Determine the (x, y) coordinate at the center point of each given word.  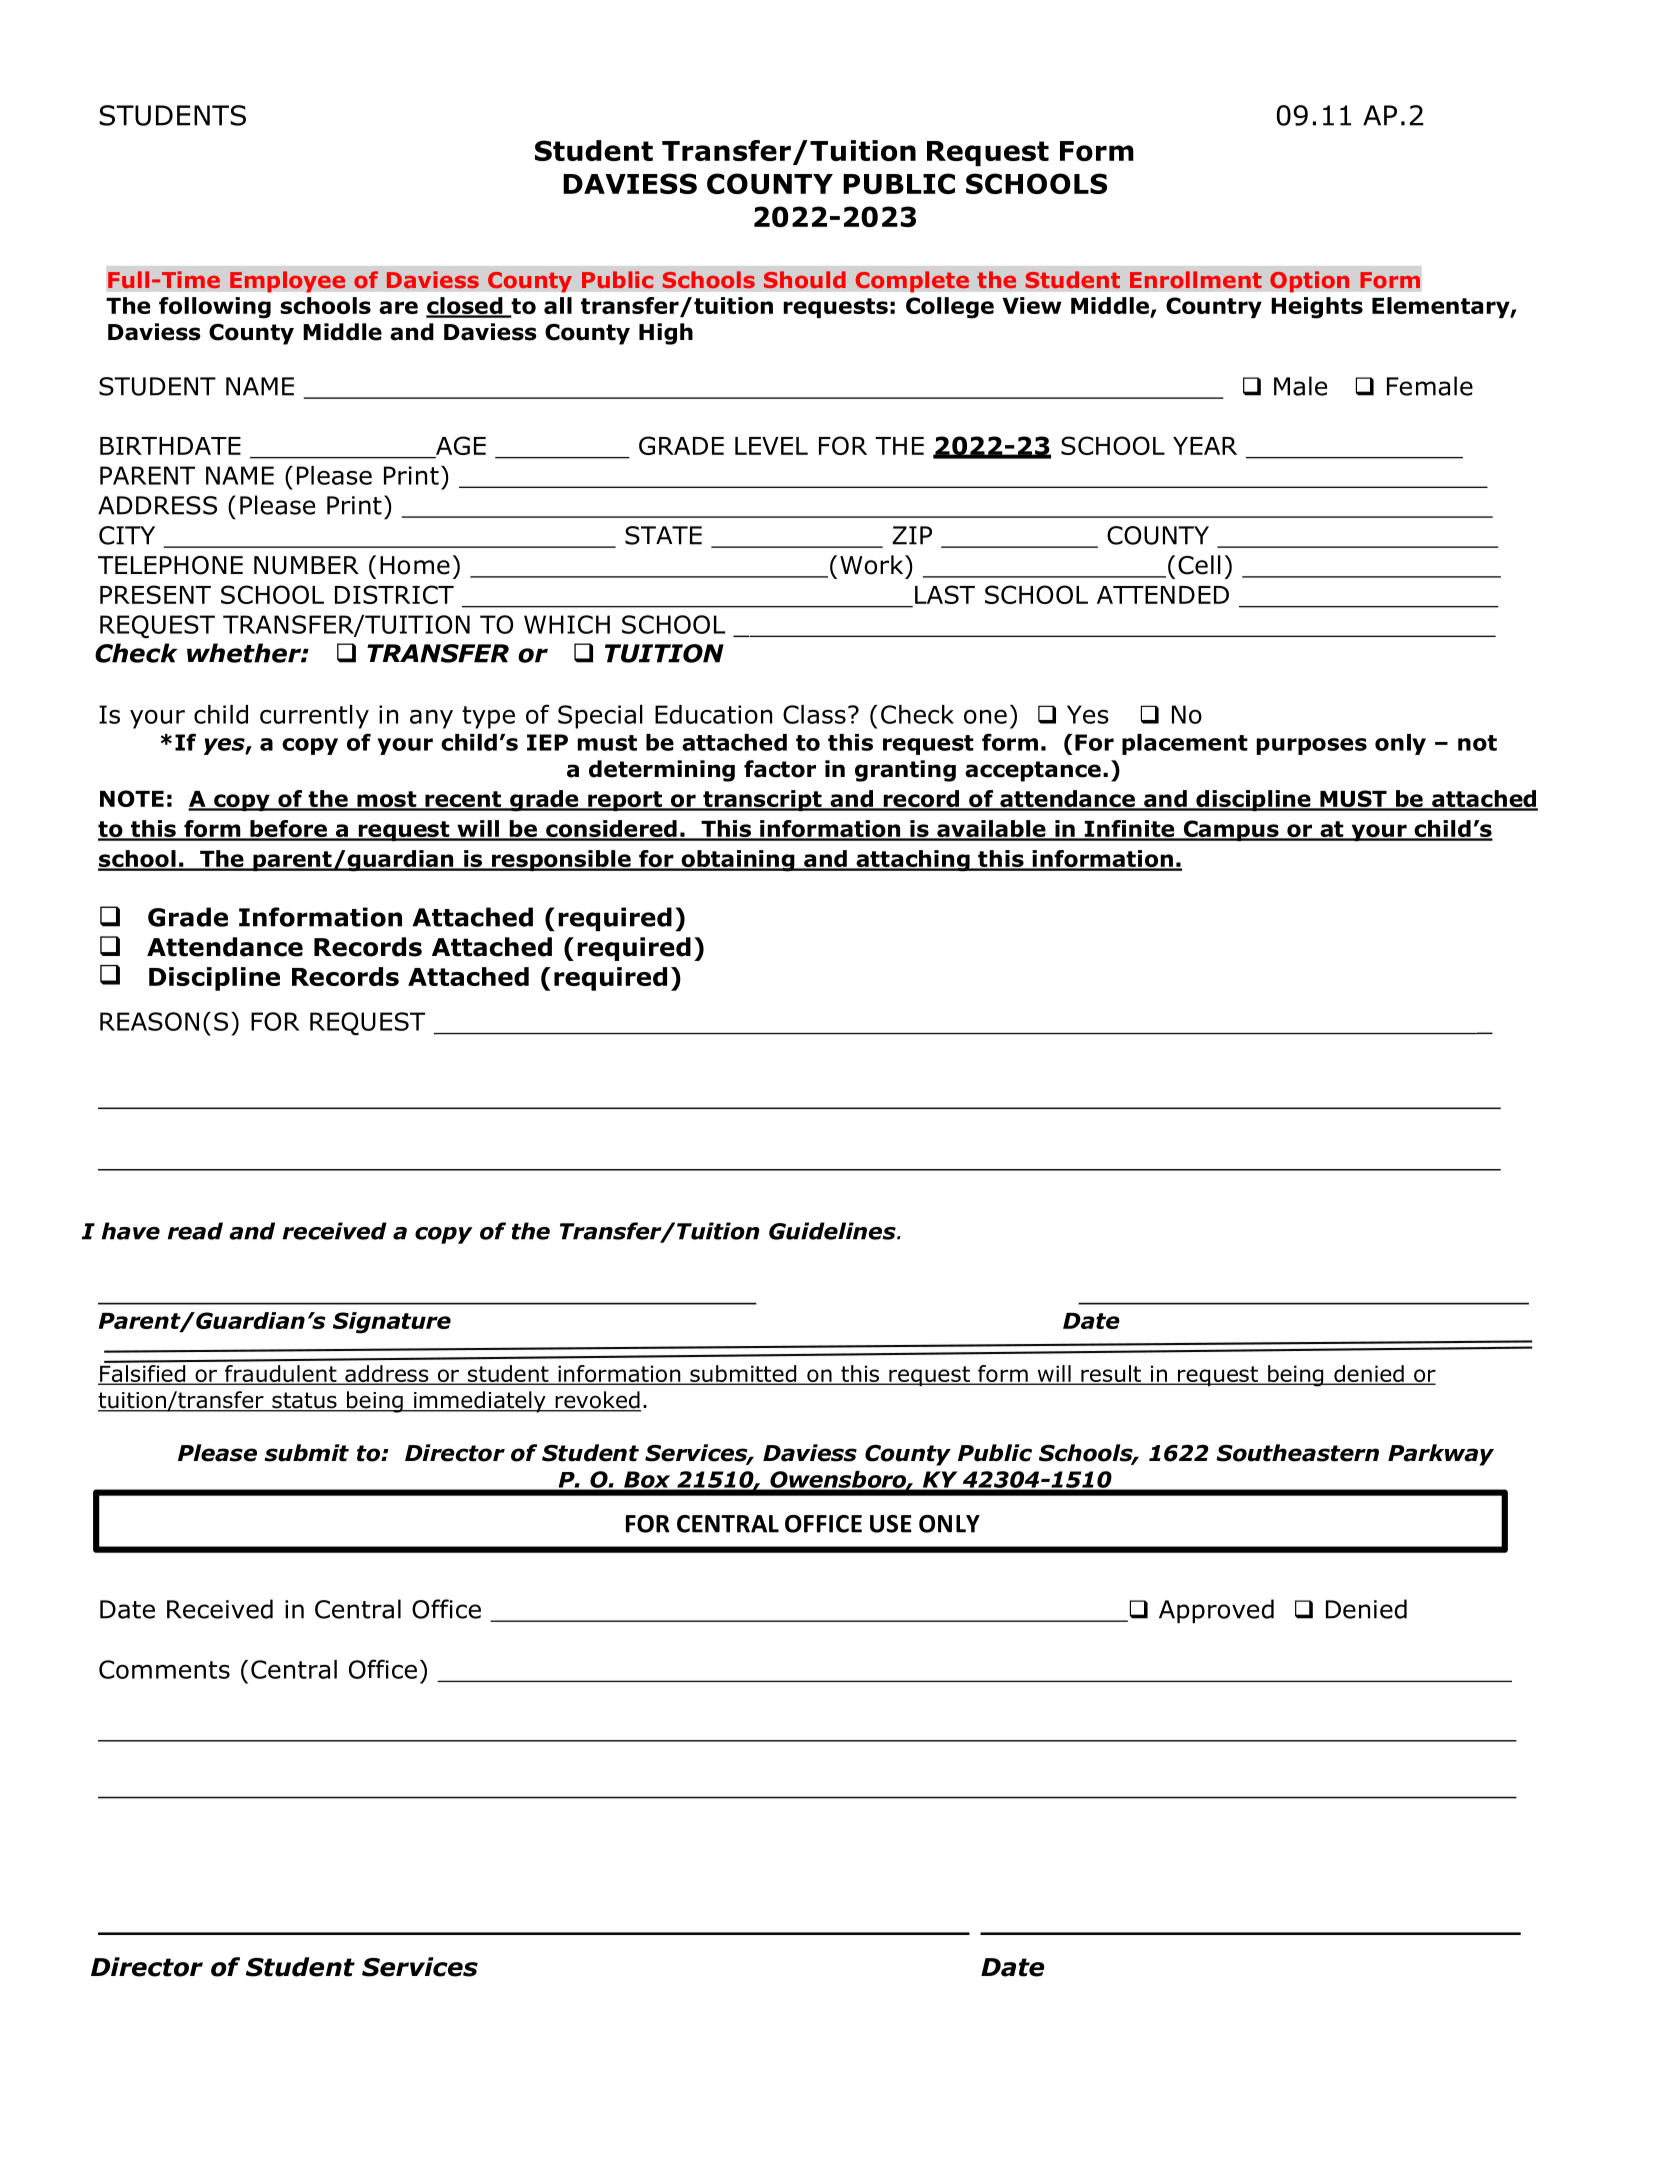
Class (814, 714)
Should (805, 279)
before (288, 830)
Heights (1317, 308)
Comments (164, 1669)
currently (314, 717)
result (1111, 1374)
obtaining (738, 861)
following (215, 308)
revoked (597, 1401)
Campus (1231, 830)
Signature (392, 1323)
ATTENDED (1163, 595)
